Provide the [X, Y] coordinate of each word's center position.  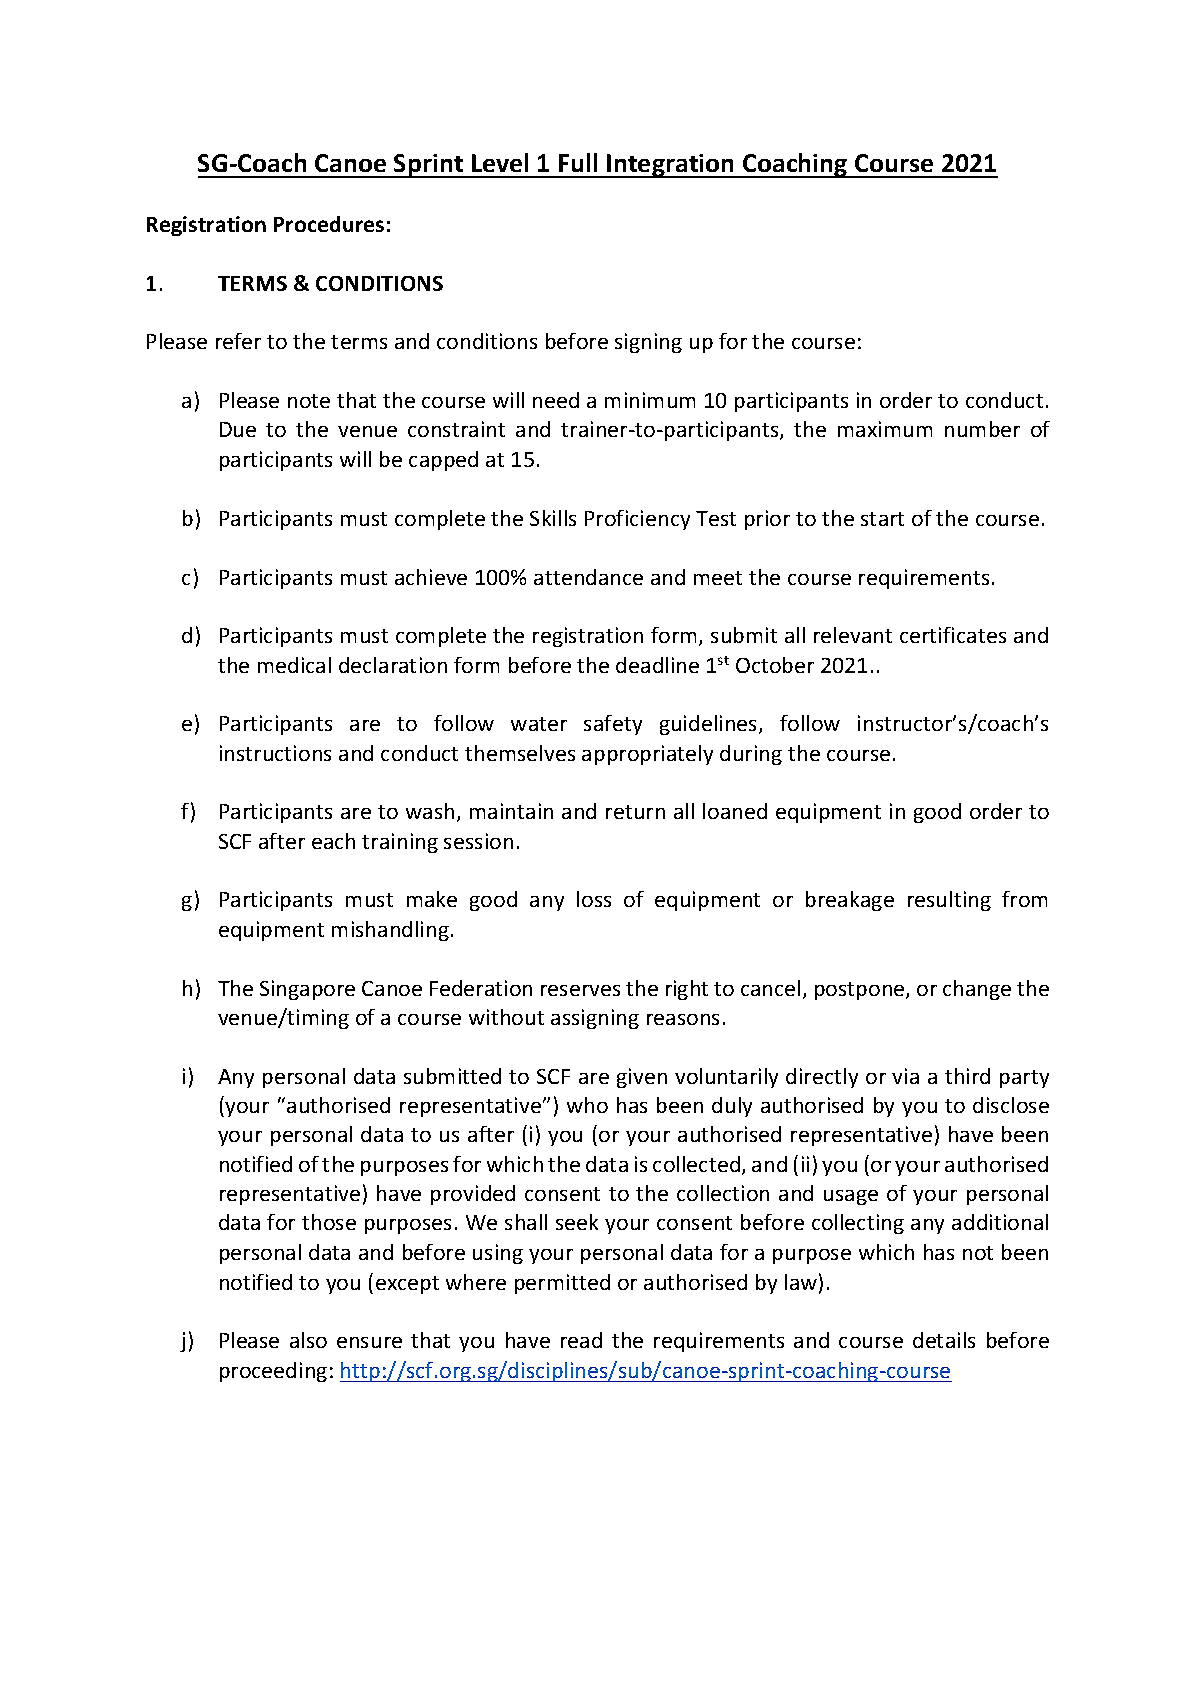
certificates [953, 635]
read [581, 1340]
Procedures [329, 224]
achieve [431, 577]
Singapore [307, 990]
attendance [588, 577]
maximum [885, 429]
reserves [580, 990]
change [977, 990]
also [308, 1340]
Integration [671, 166]
